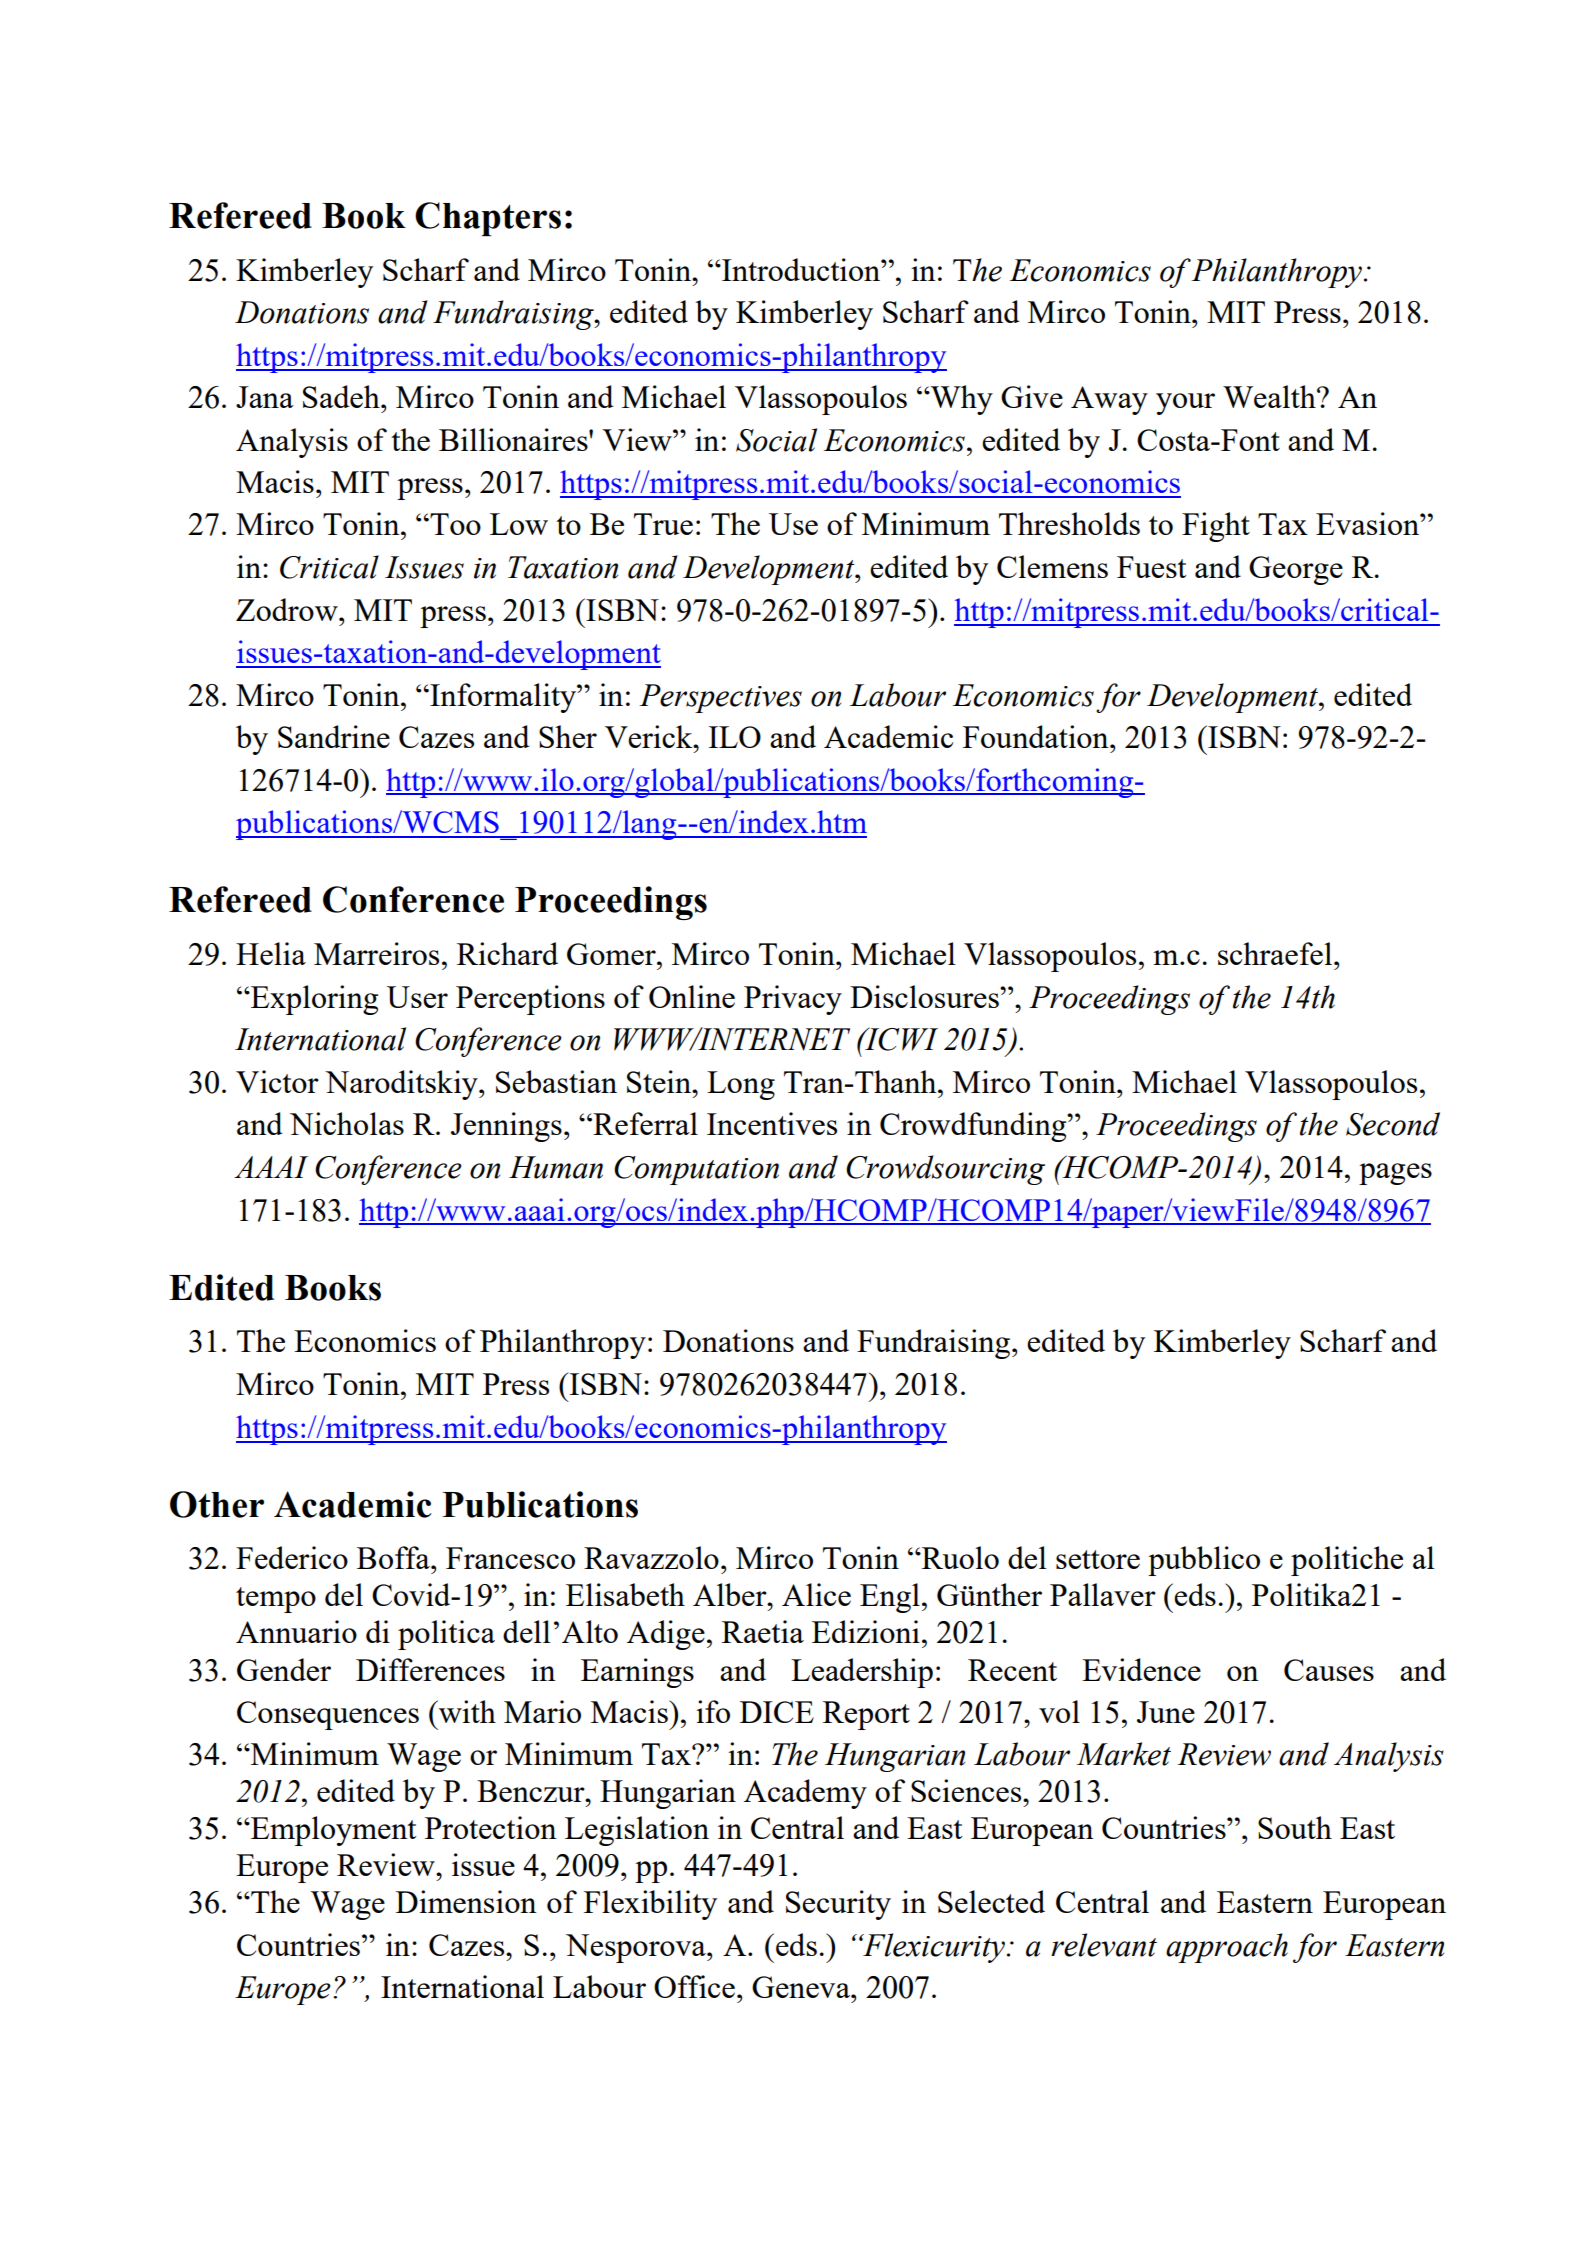 The width and height of the screenshot is (1593, 2255). Describe the element at coordinates (488, 219) in the screenshot. I see `Chapters` at that location.
